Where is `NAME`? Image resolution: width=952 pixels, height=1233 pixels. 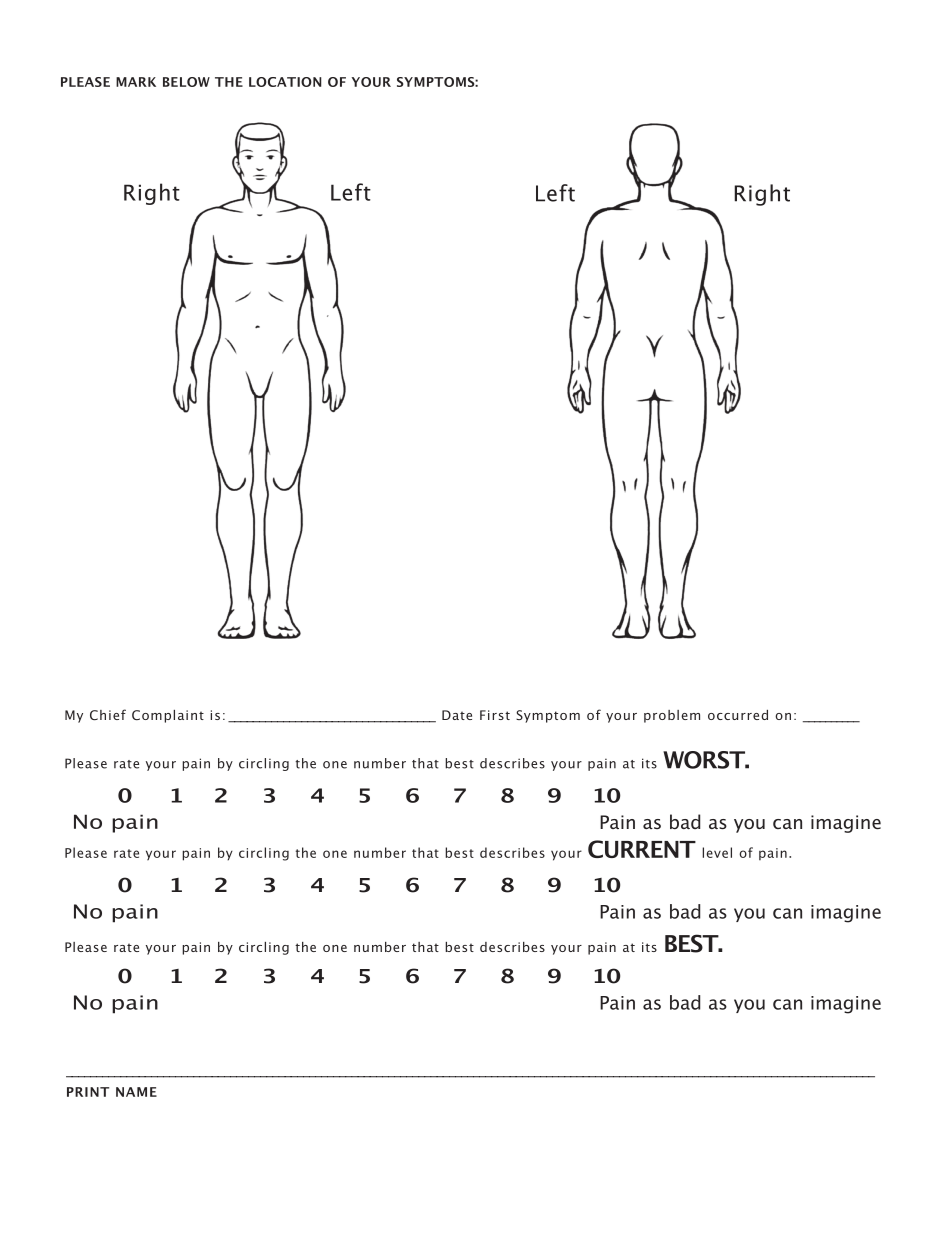
NAME is located at coordinates (136, 1092).
